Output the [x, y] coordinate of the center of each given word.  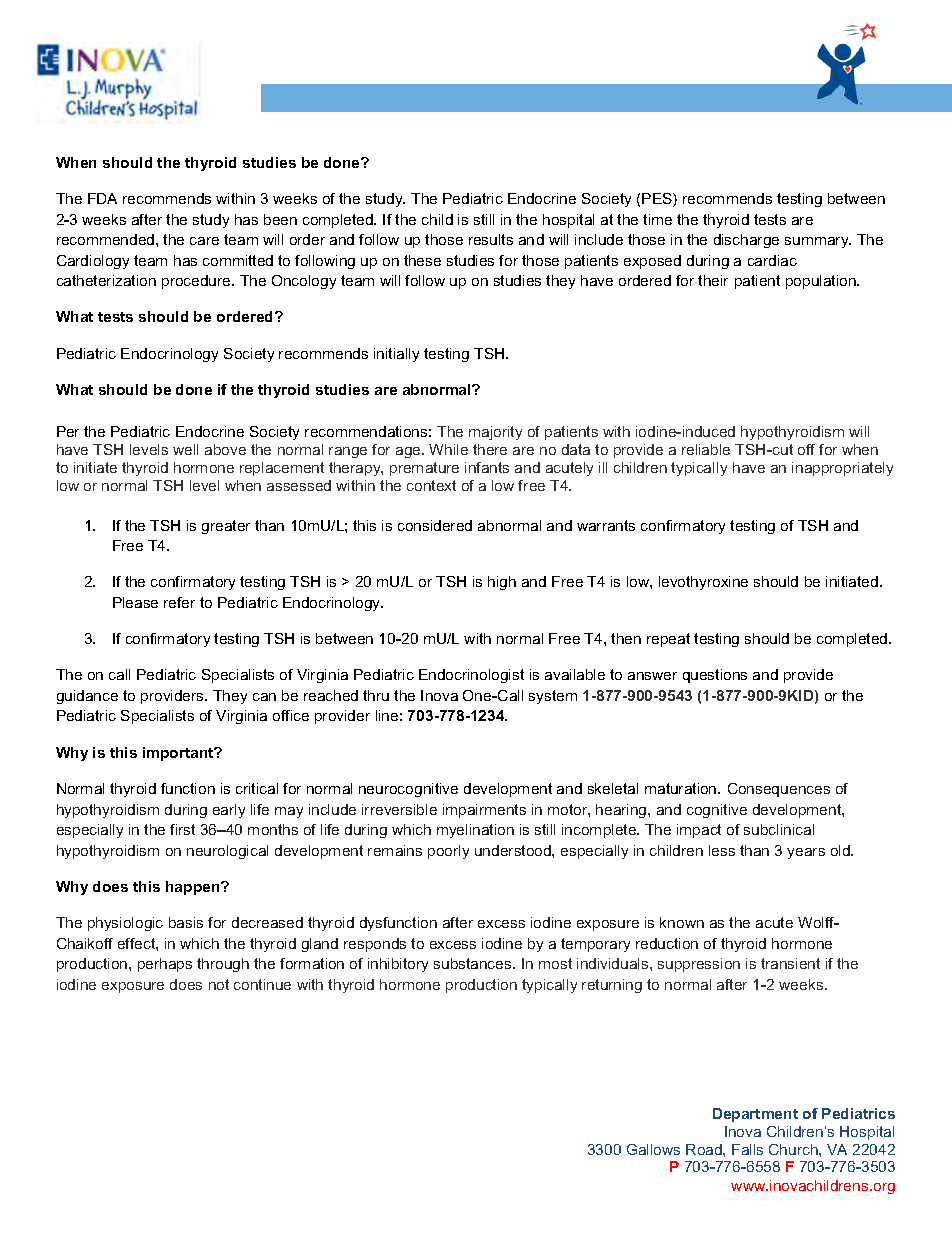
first [182, 829]
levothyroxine [703, 583]
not [219, 984]
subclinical [779, 829]
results [491, 239]
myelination [475, 831]
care [204, 241]
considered [435, 525]
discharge [746, 241]
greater [226, 527]
